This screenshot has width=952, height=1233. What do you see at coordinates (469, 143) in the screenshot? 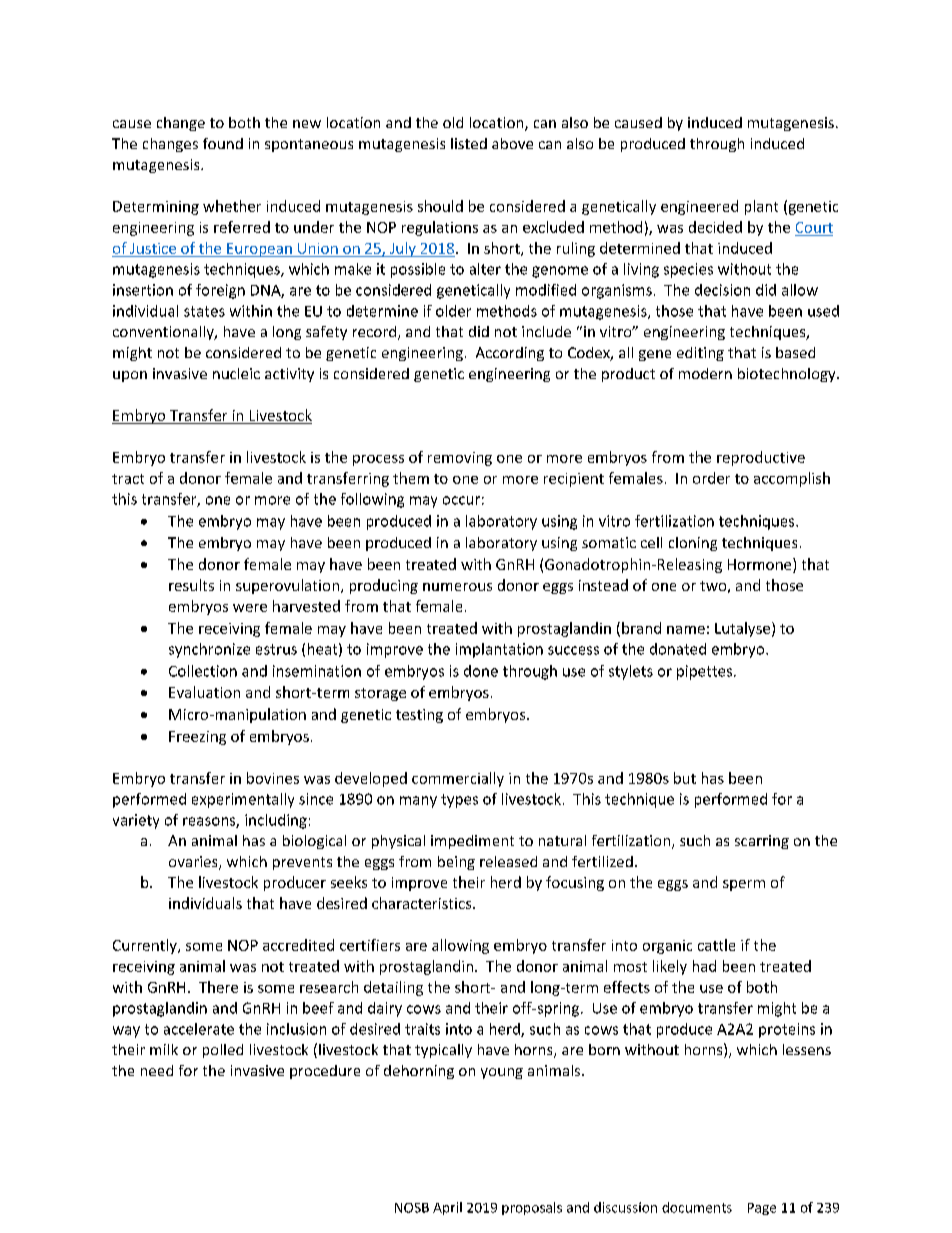
I see `listed` at bounding box center [469, 143].
